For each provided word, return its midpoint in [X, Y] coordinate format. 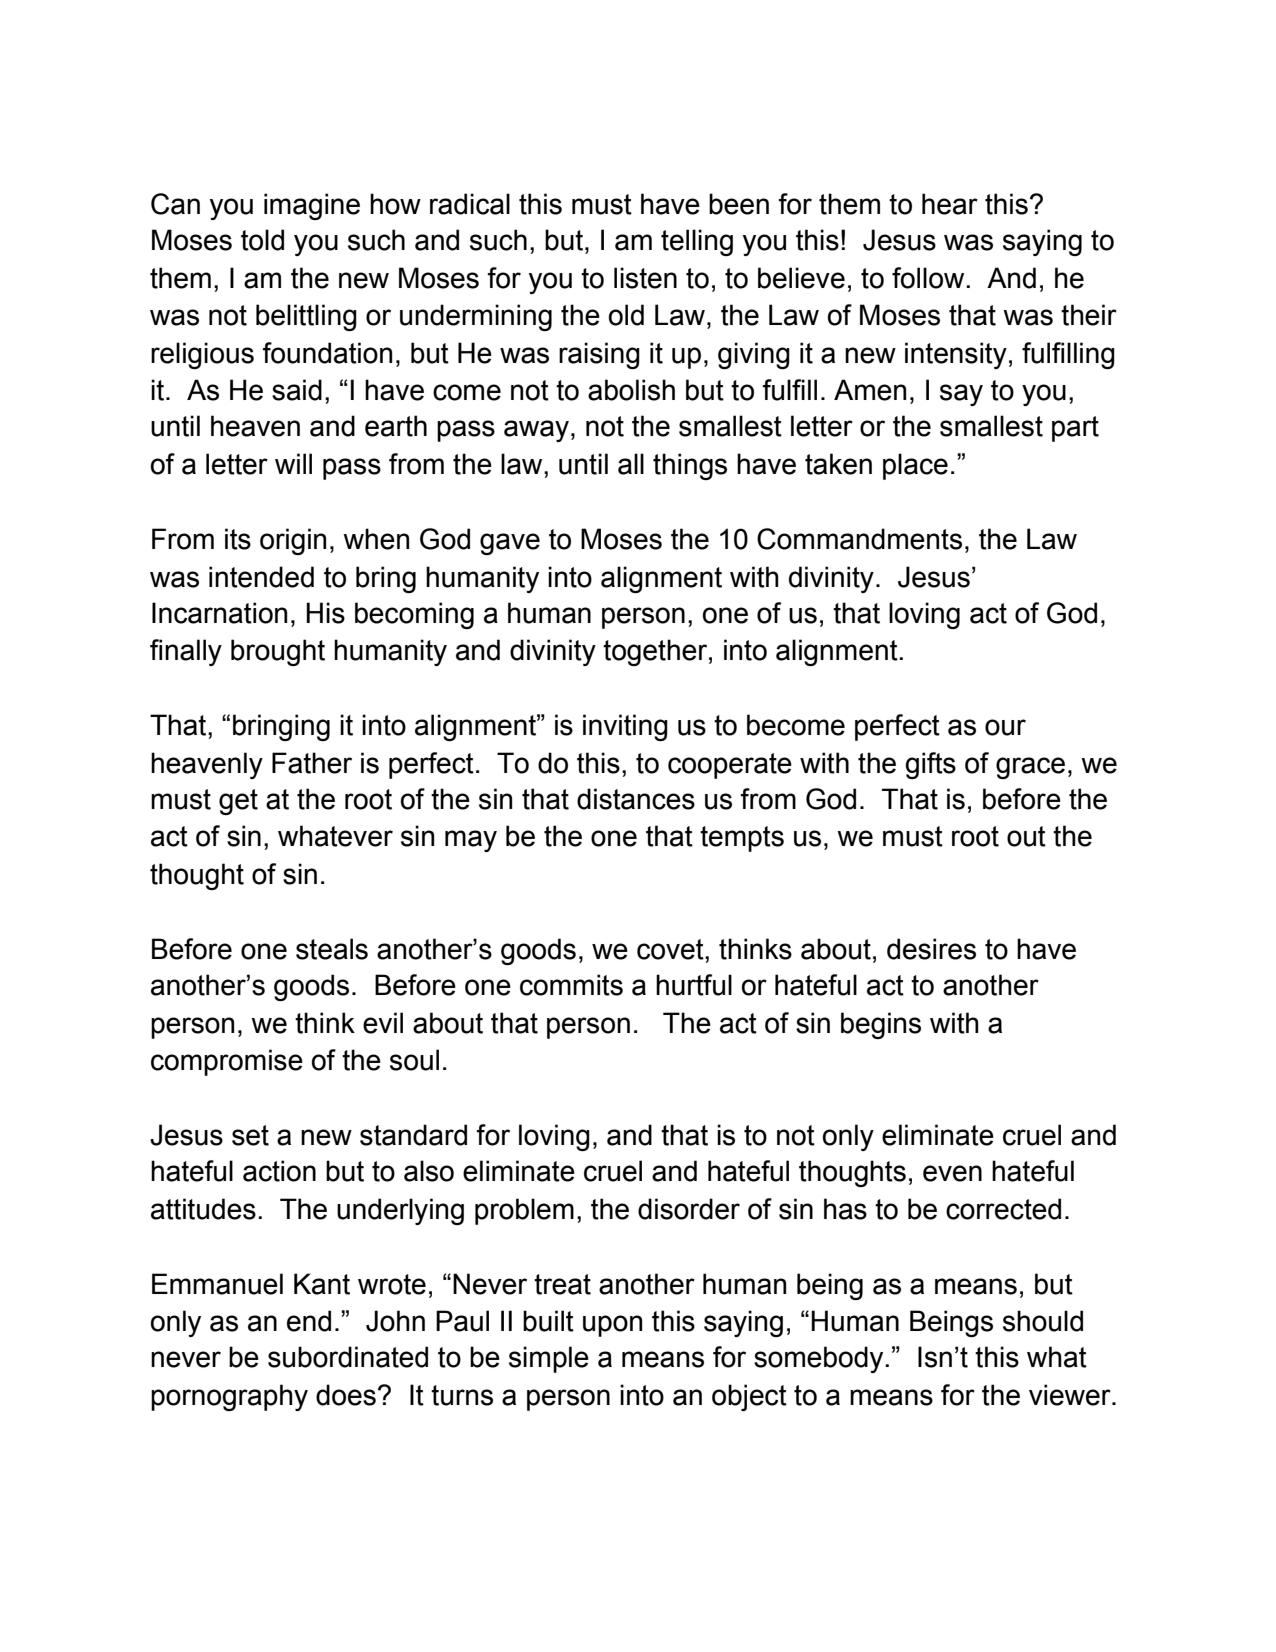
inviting [625, 727]
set [250, 1135]
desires [931, 949]
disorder [689, 1209]
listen [645, 278]
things [690, 466]
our [1005, 727]
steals [332, 949]
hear [950, 204]
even [952, 1173]
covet [671, 949]
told [262, 240]
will [293, 463]
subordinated [348, 1357]
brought [278, 652]
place [915, 466]
